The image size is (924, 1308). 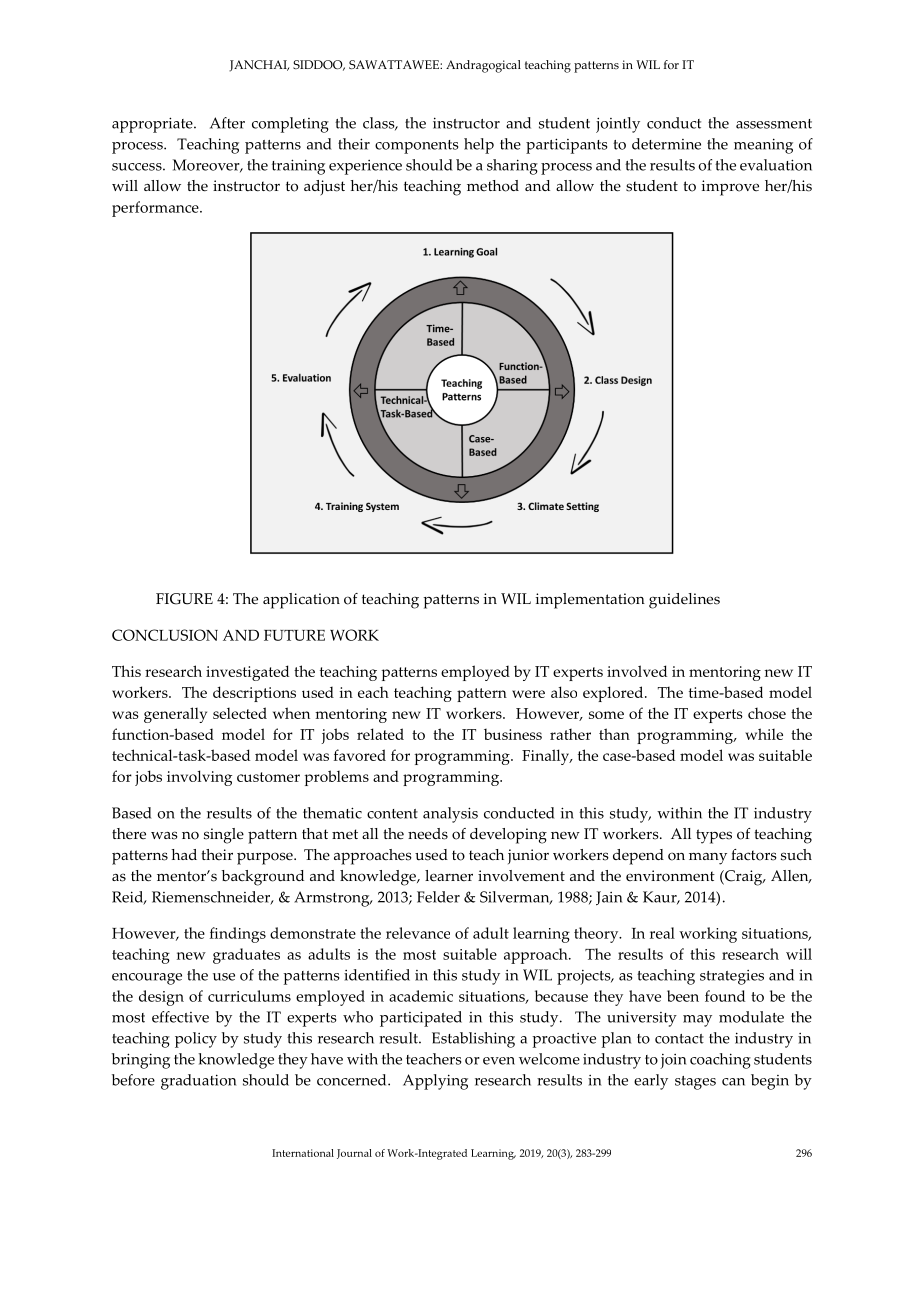 I want to click on can, so click(x=733, y=1082).
